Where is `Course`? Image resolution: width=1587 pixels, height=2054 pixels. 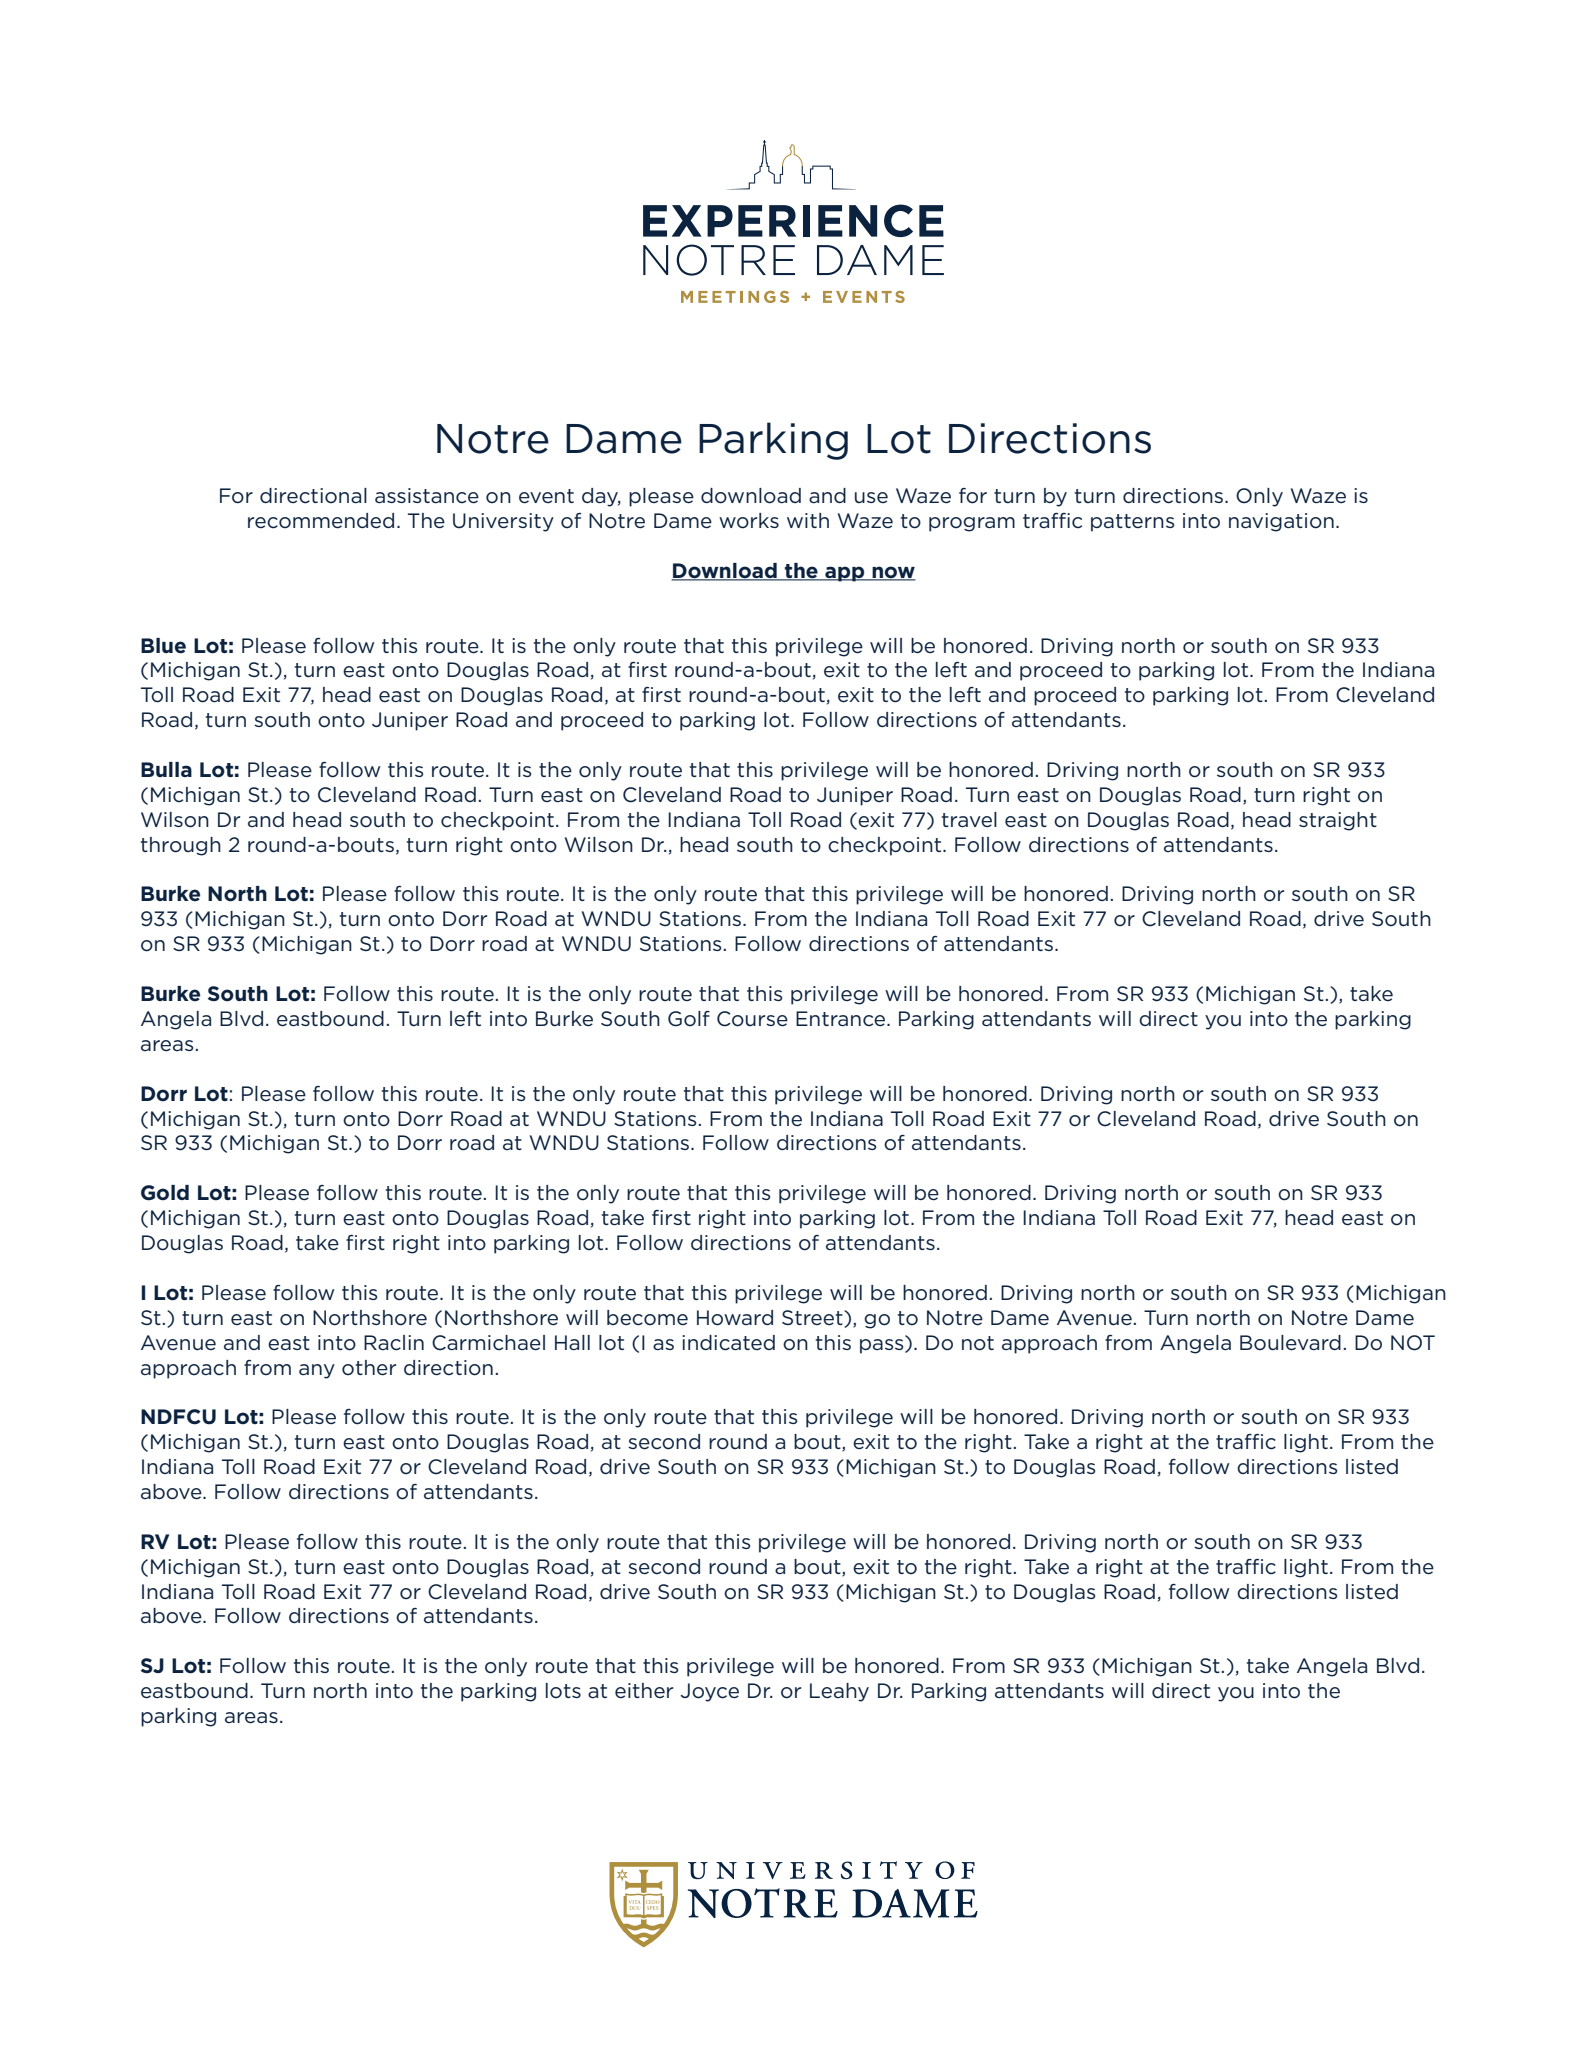
Course is located at coordinates (752, 1019).
